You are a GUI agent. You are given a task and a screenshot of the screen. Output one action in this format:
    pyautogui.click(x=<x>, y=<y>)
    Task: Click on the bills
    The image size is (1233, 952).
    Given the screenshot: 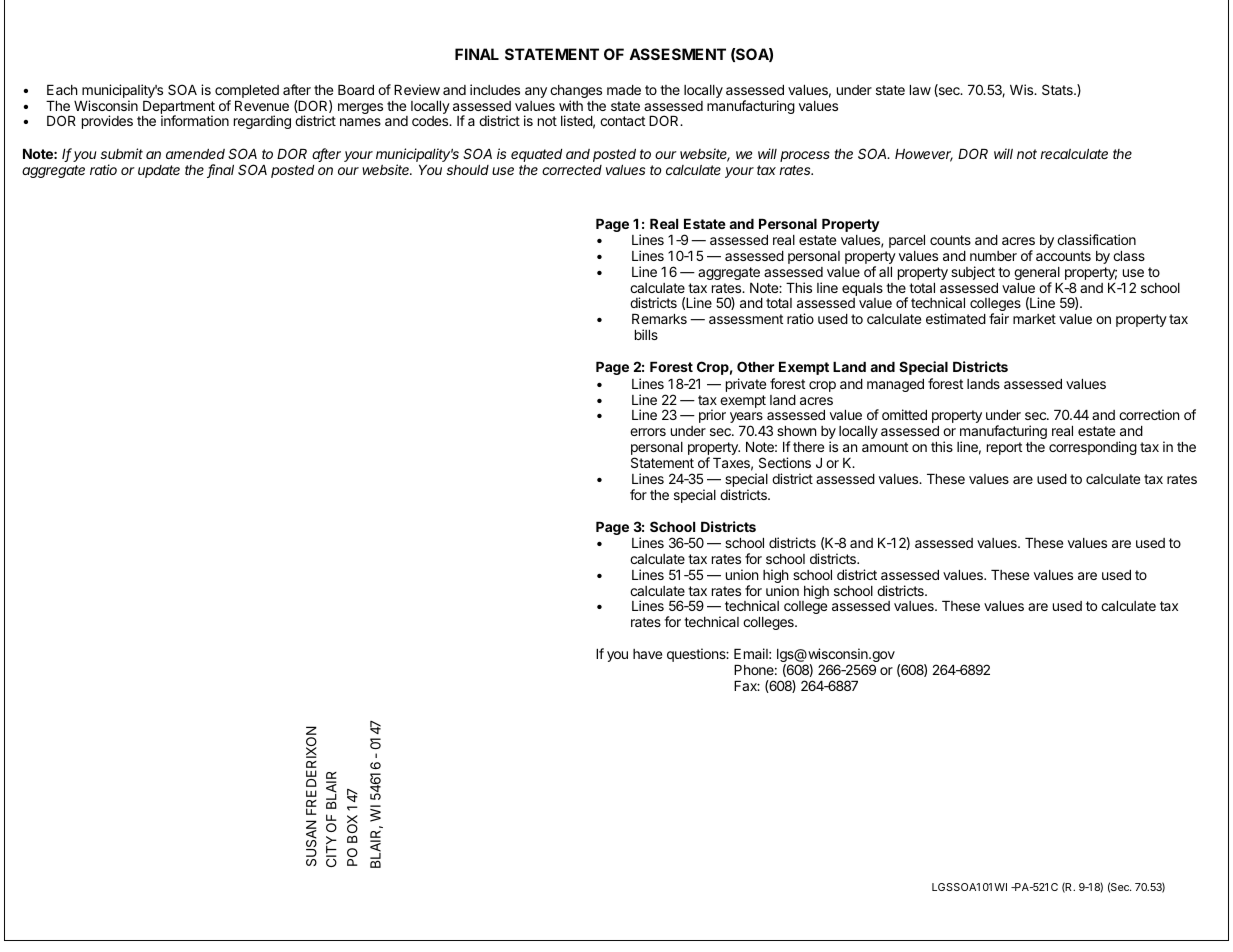 What is the action you would take?
    pyautogui.click(x=646, y=334)
